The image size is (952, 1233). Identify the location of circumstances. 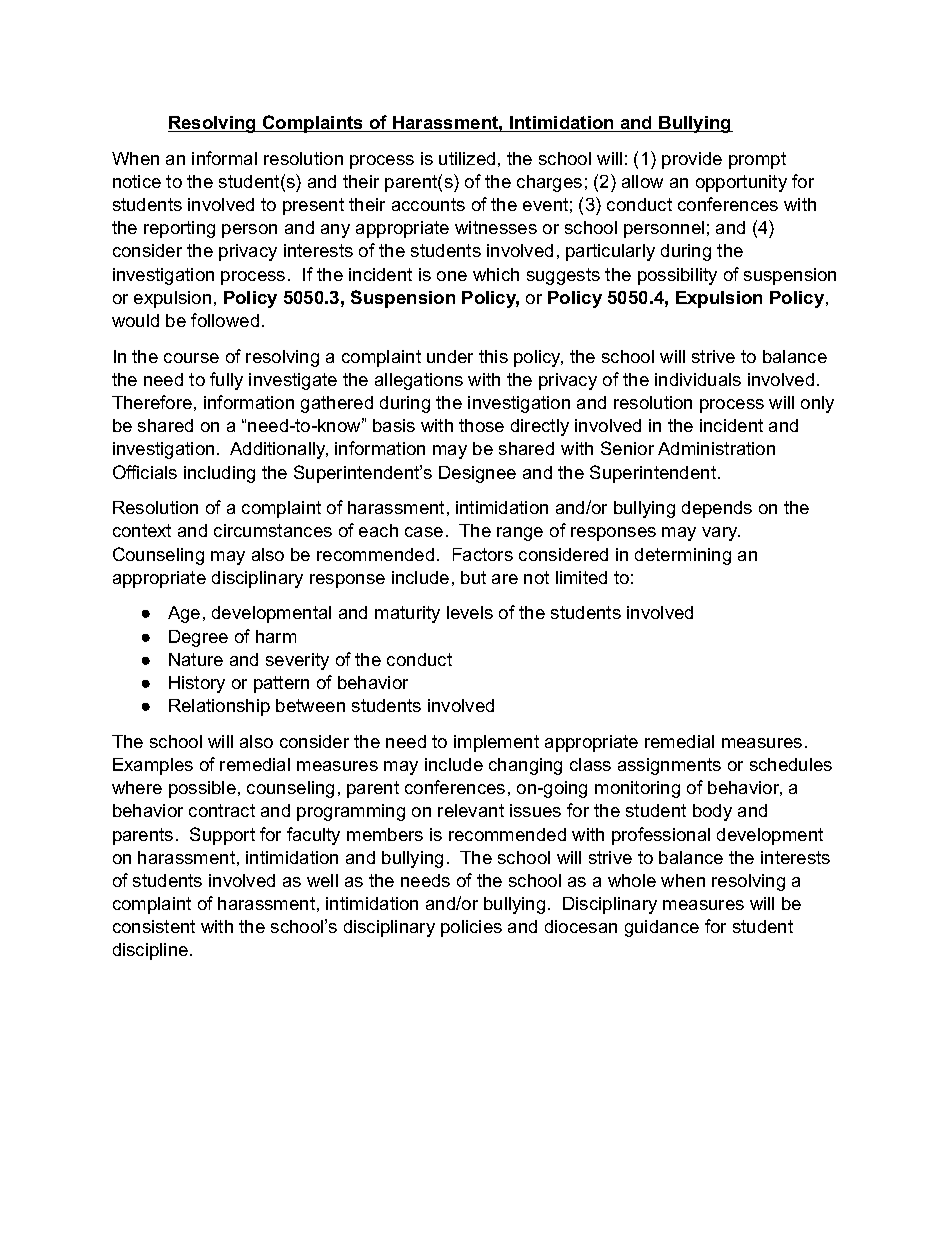
(273, 530).
